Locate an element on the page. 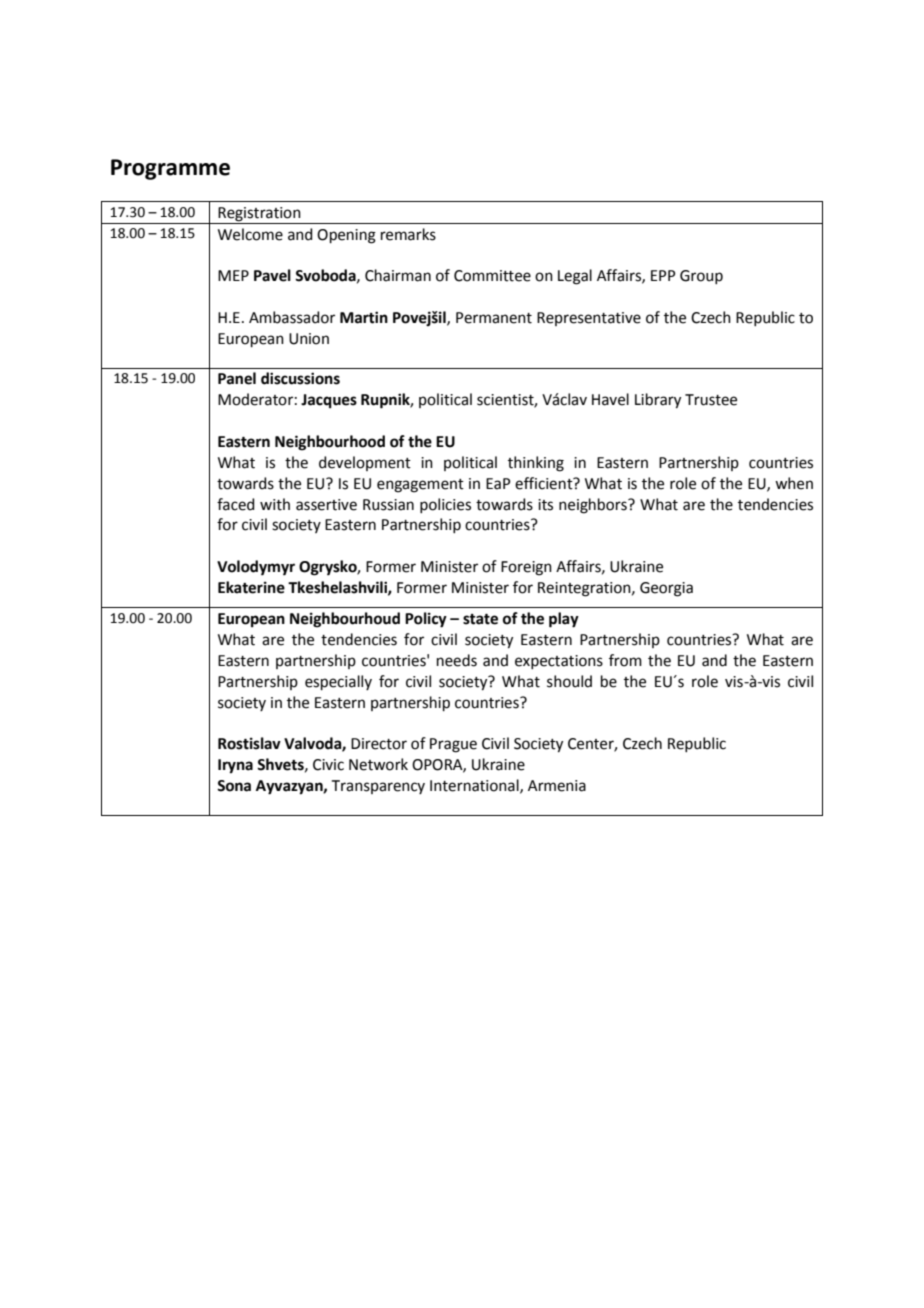  Permanent is located at coordinates (494, 318).
